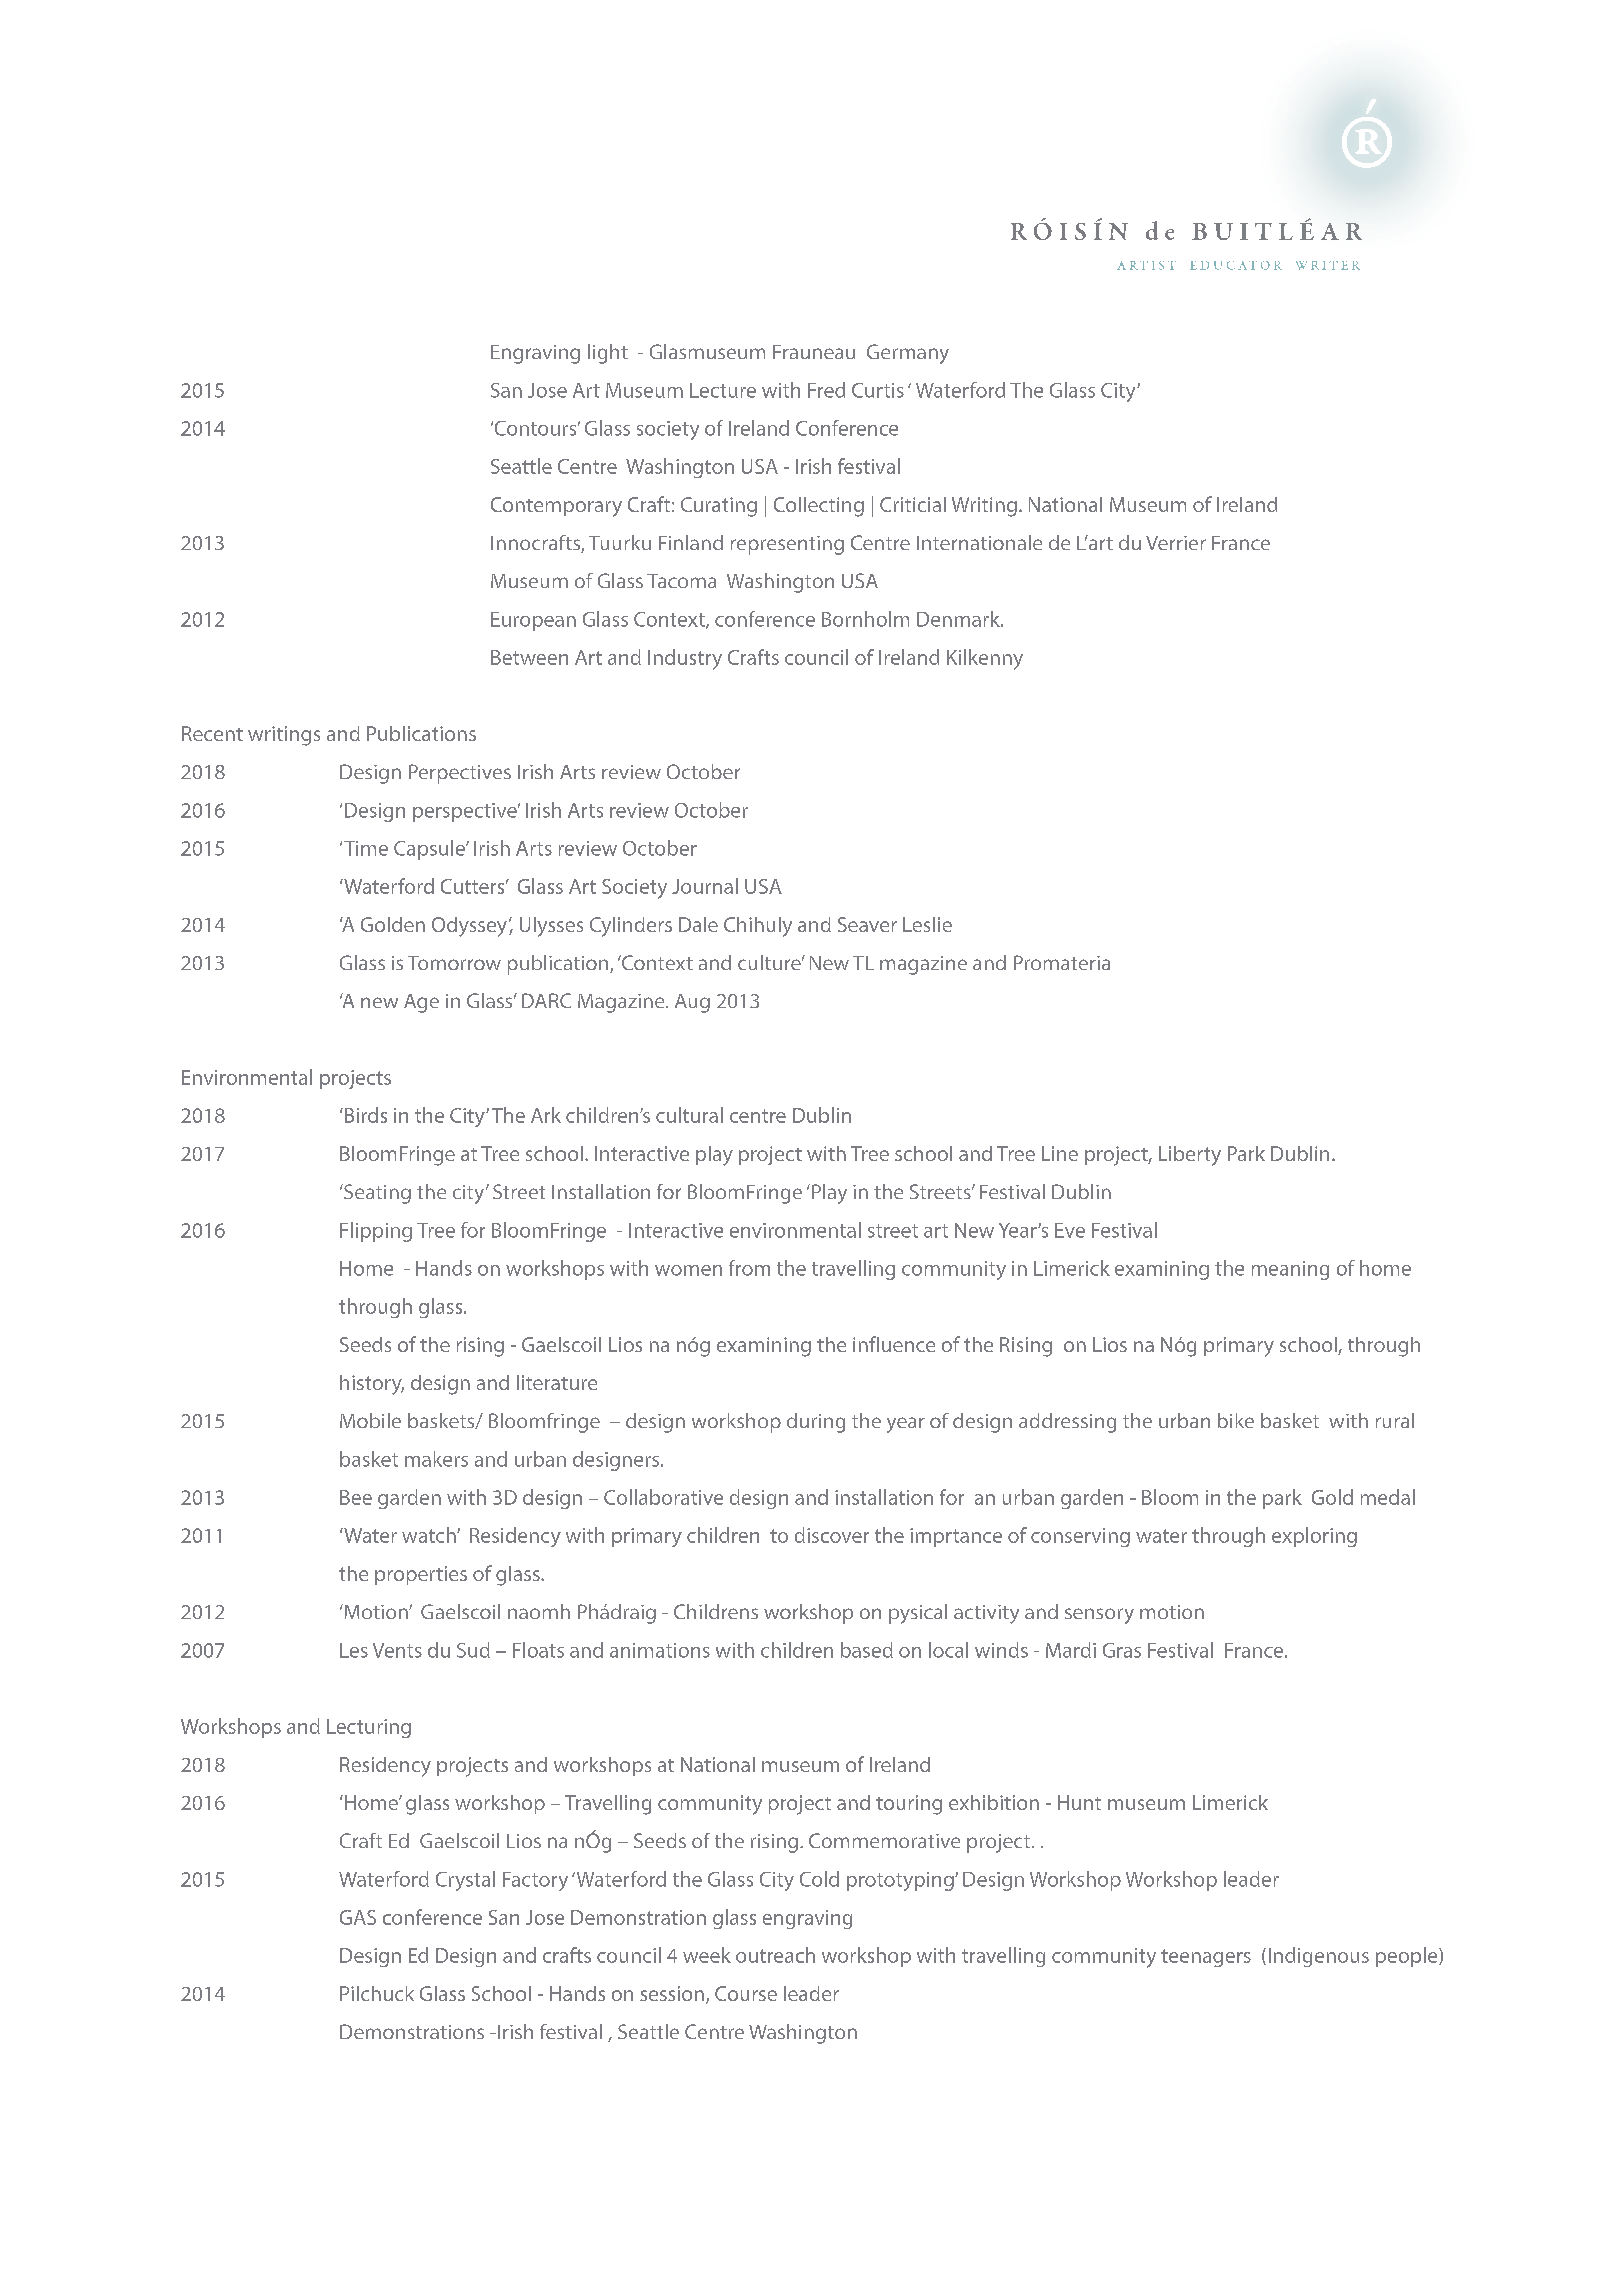  Describe the element at coordinates (376, 1194) in the screenshot. I see `Seating` at that location.
